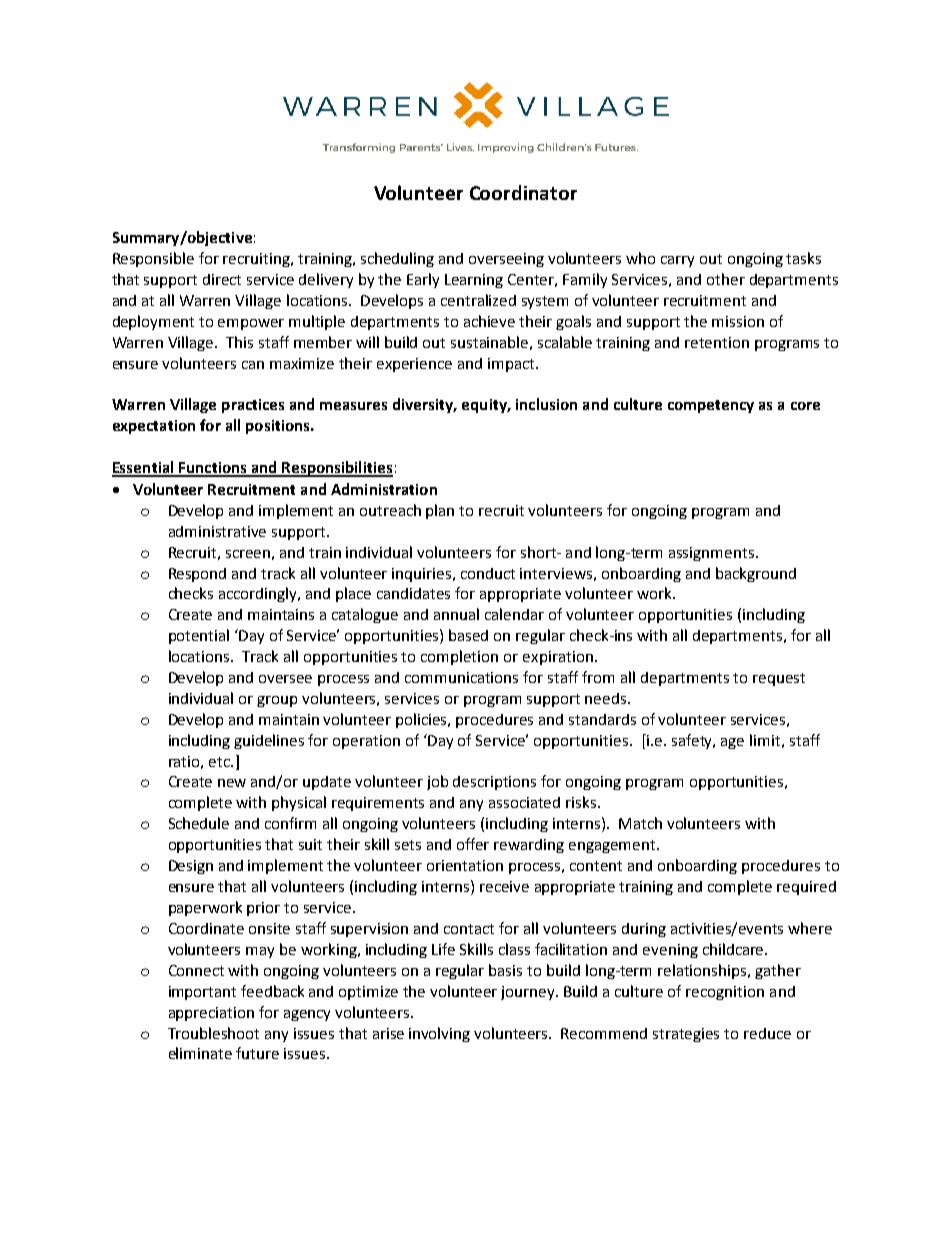 This document has width=952, height=1233. What do you see at coordinates (199, 636) in the document?
I see `potential` at bounding box center [199, 636].
